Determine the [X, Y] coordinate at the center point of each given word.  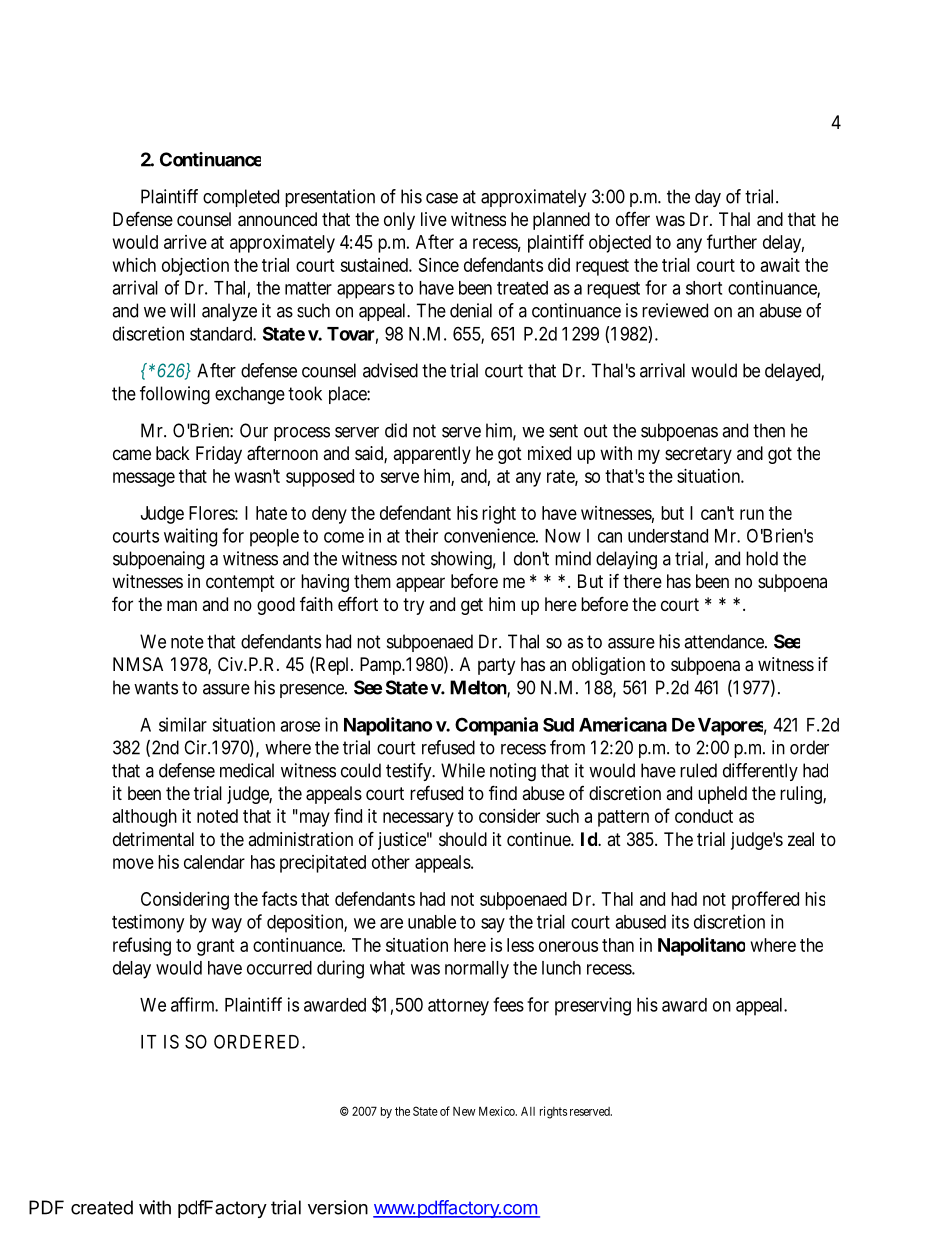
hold [762, 558]
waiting [190, 537]
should [463, 839]
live [434, 219]
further [732, 241]
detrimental [153, 839]
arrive [185, 242]
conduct [704, 816]
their [421, 535]
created [102, 1207]
